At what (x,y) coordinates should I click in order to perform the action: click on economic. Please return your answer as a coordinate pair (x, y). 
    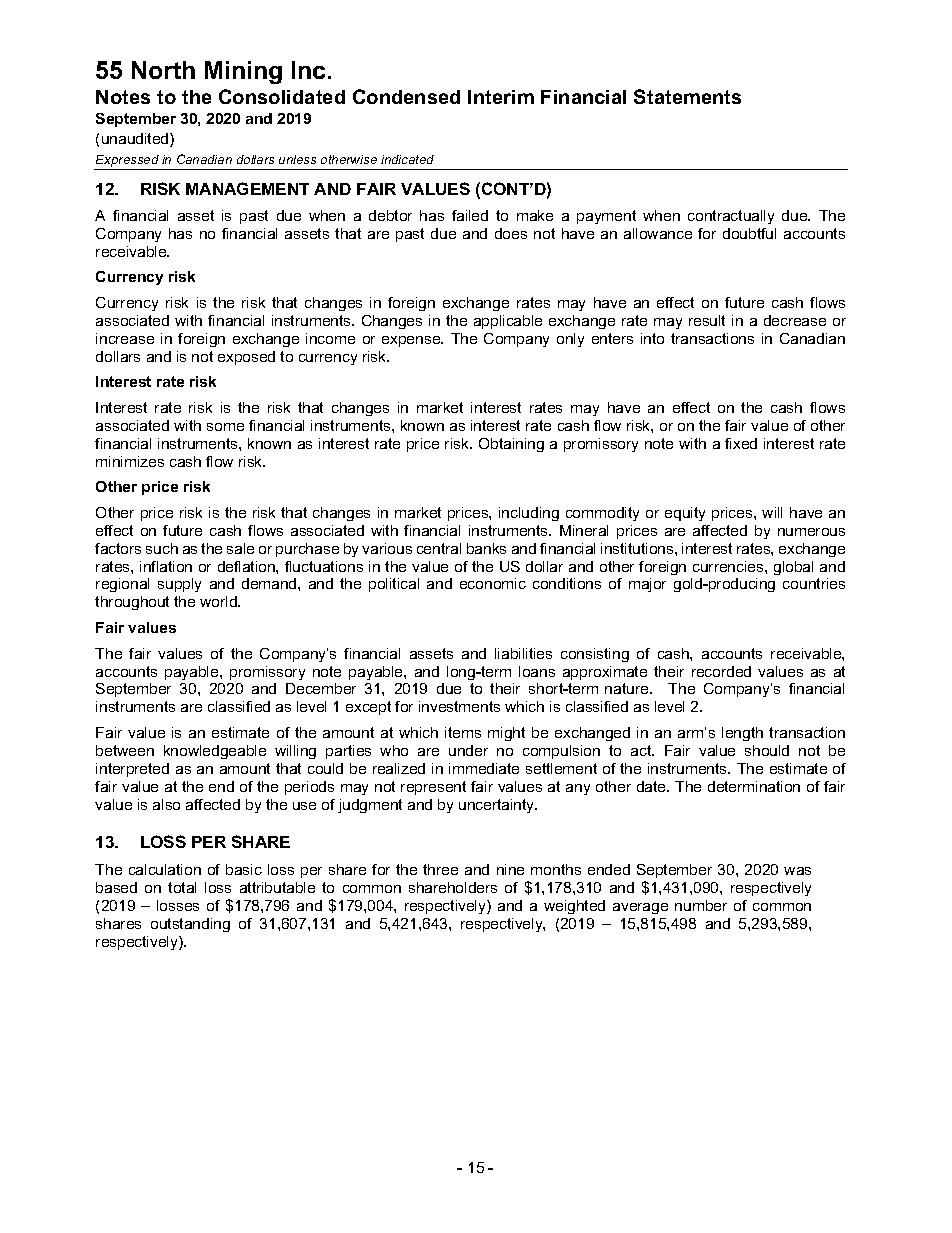
    Looking at the image, I should click on (493, 583).
